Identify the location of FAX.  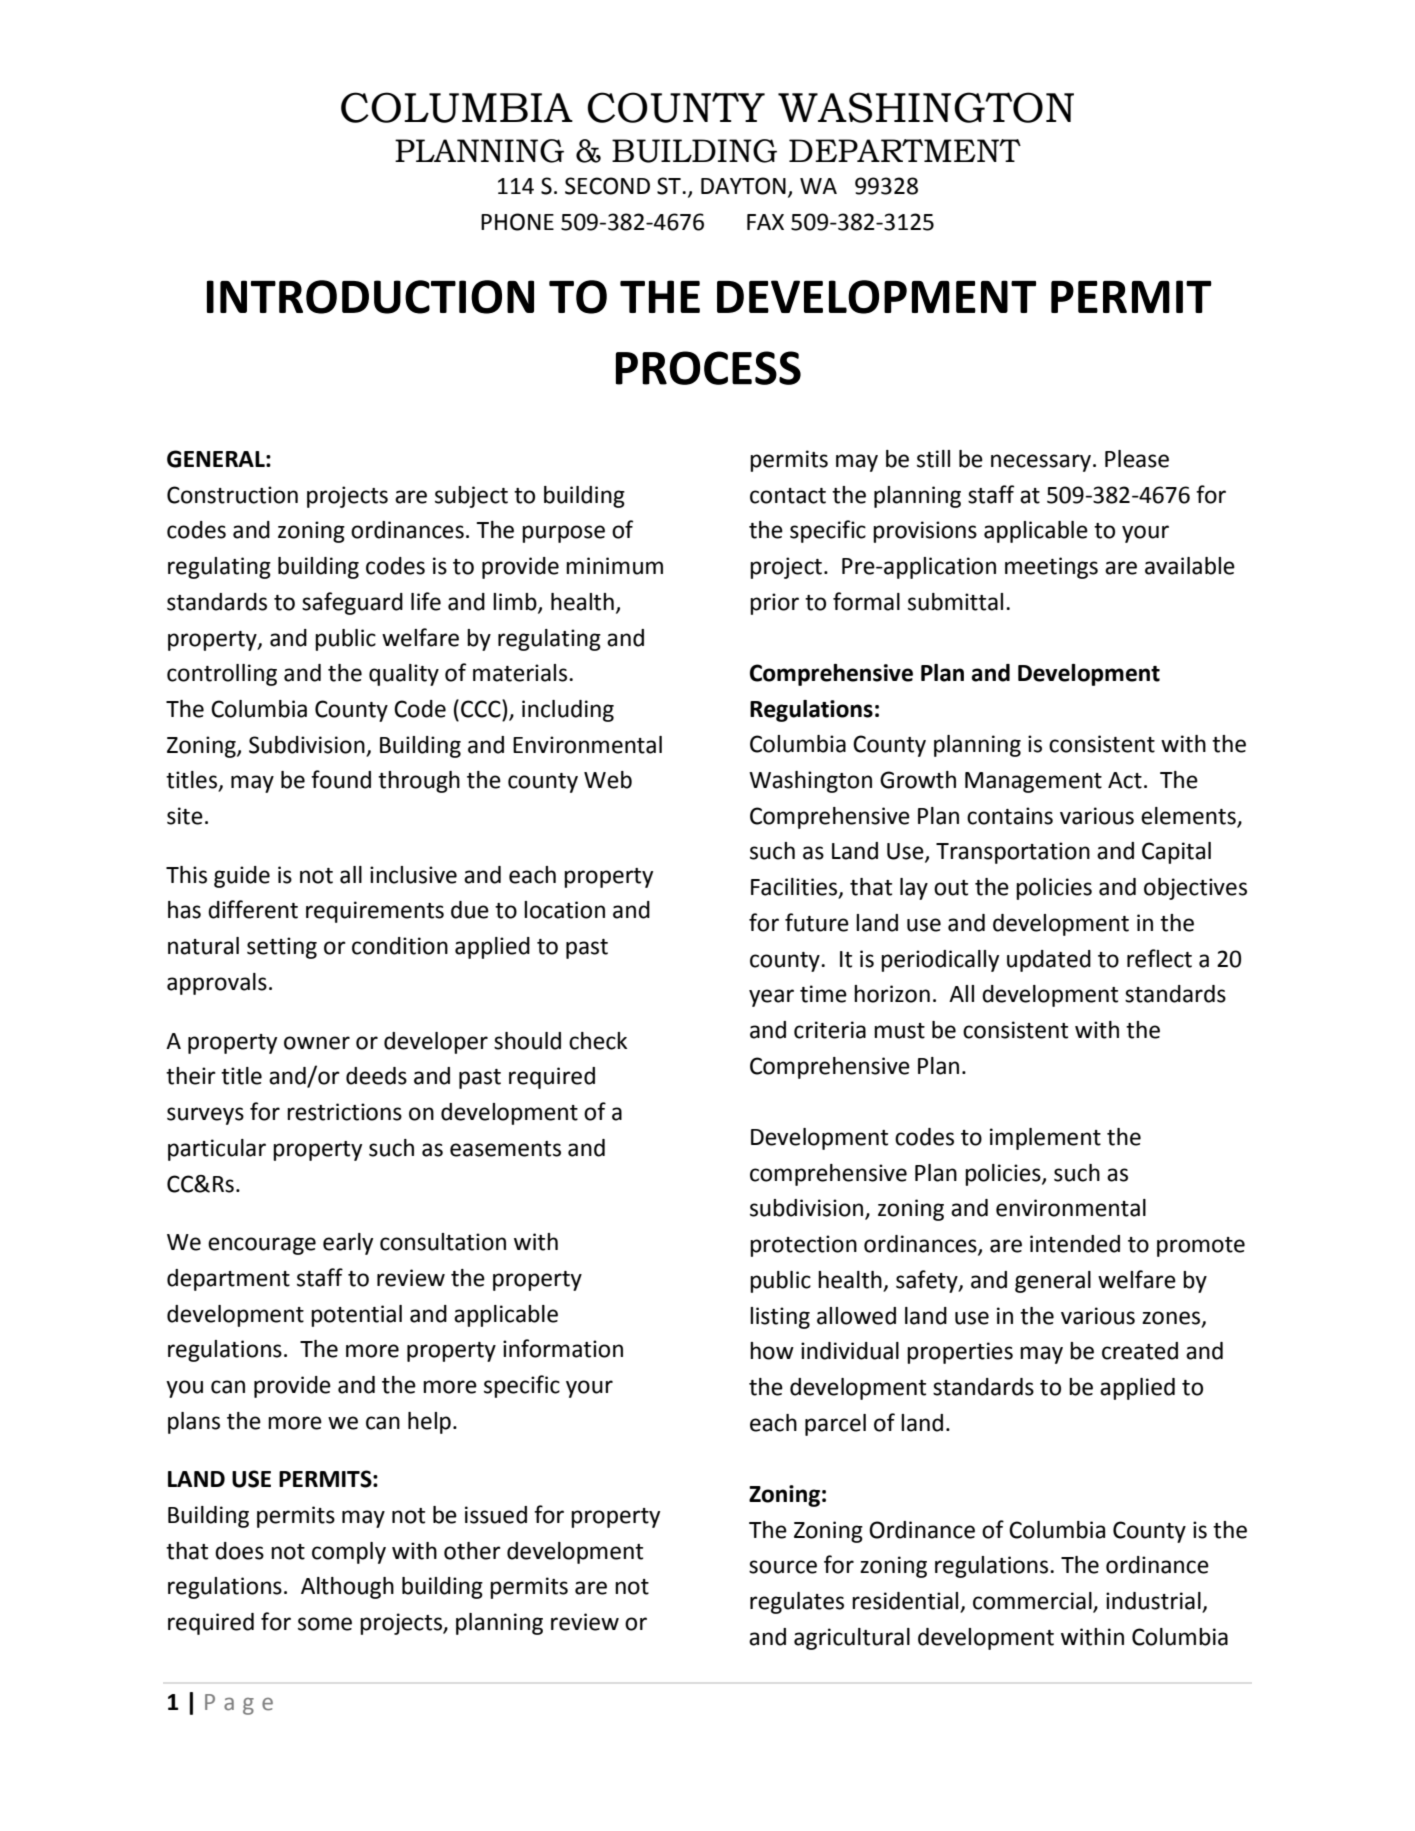
(765, 222).
